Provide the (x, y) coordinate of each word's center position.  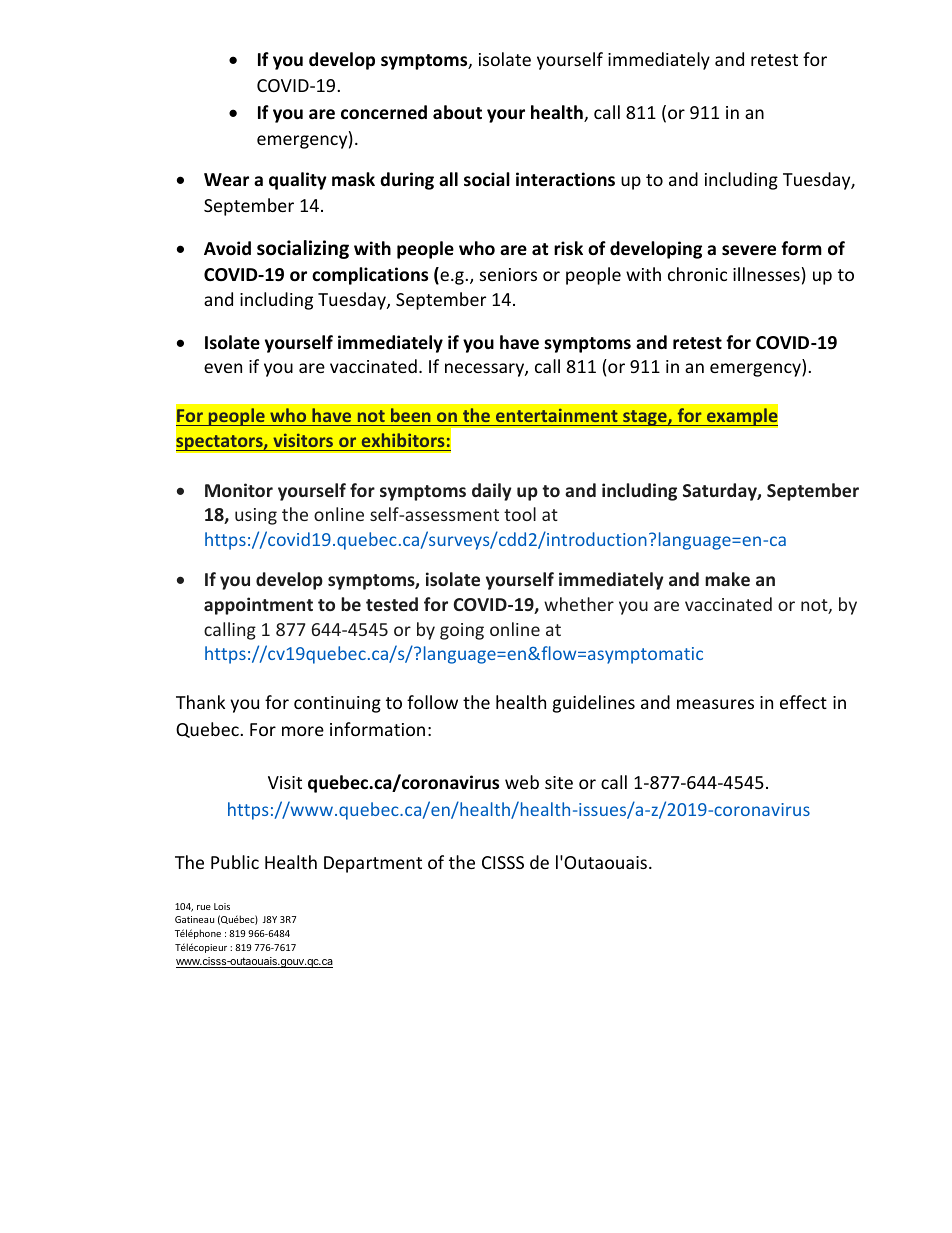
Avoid (227, 248)
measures (715, 704)
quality (298, 181)
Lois (222, 906)
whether (579, 604)
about (457, 112)
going (462, 631)
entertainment (557, 417)
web (522, 782)
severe (749, 250)
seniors (508, 274)
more (303, 731)
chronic (697, 274)
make (727, 579)
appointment (258, 606)
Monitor (239, 490)
